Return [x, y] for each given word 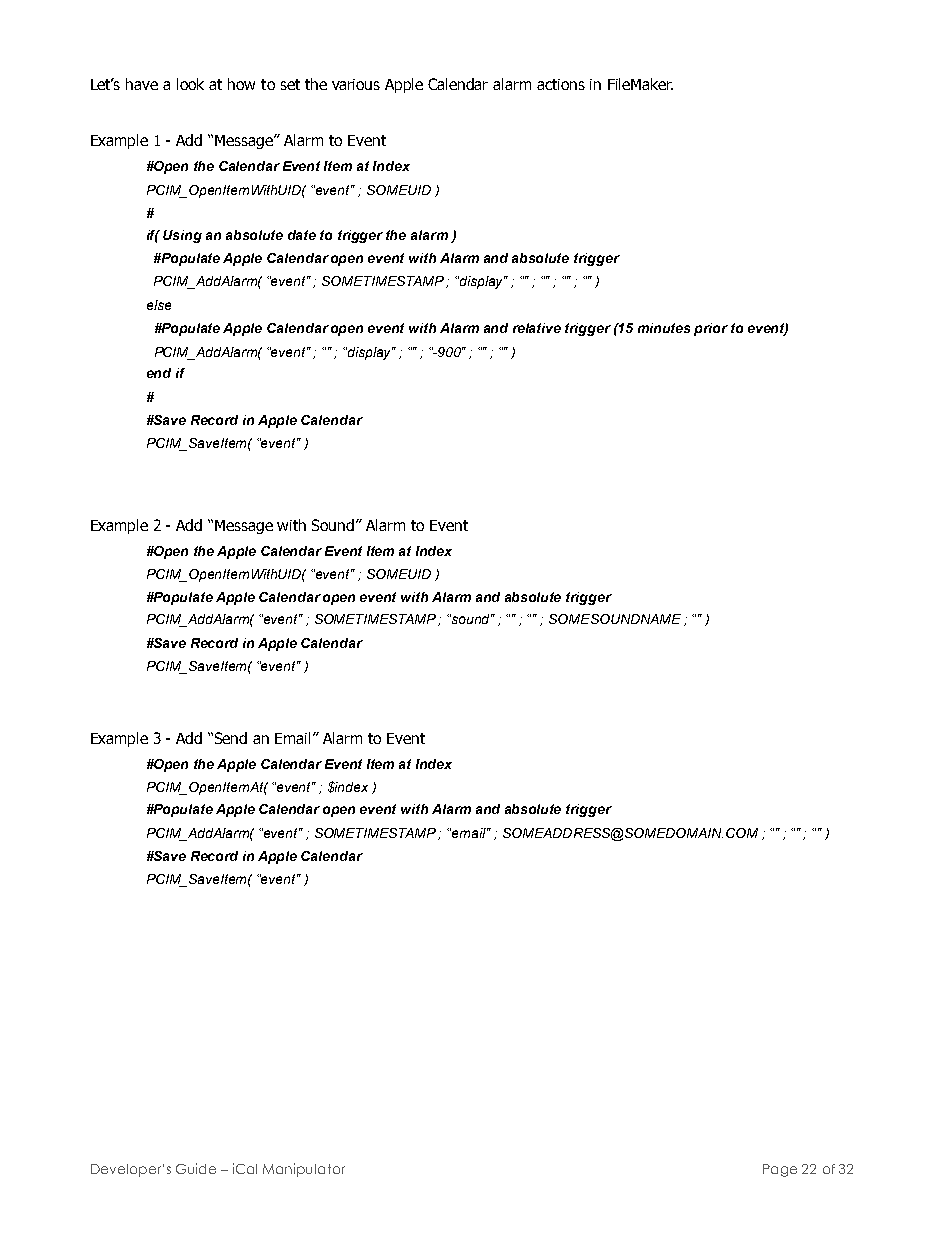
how [241, 84]
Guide [196, 1168]
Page [780, 1170]
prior [711, 329]
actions [561, 84]
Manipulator [304, 1170]
